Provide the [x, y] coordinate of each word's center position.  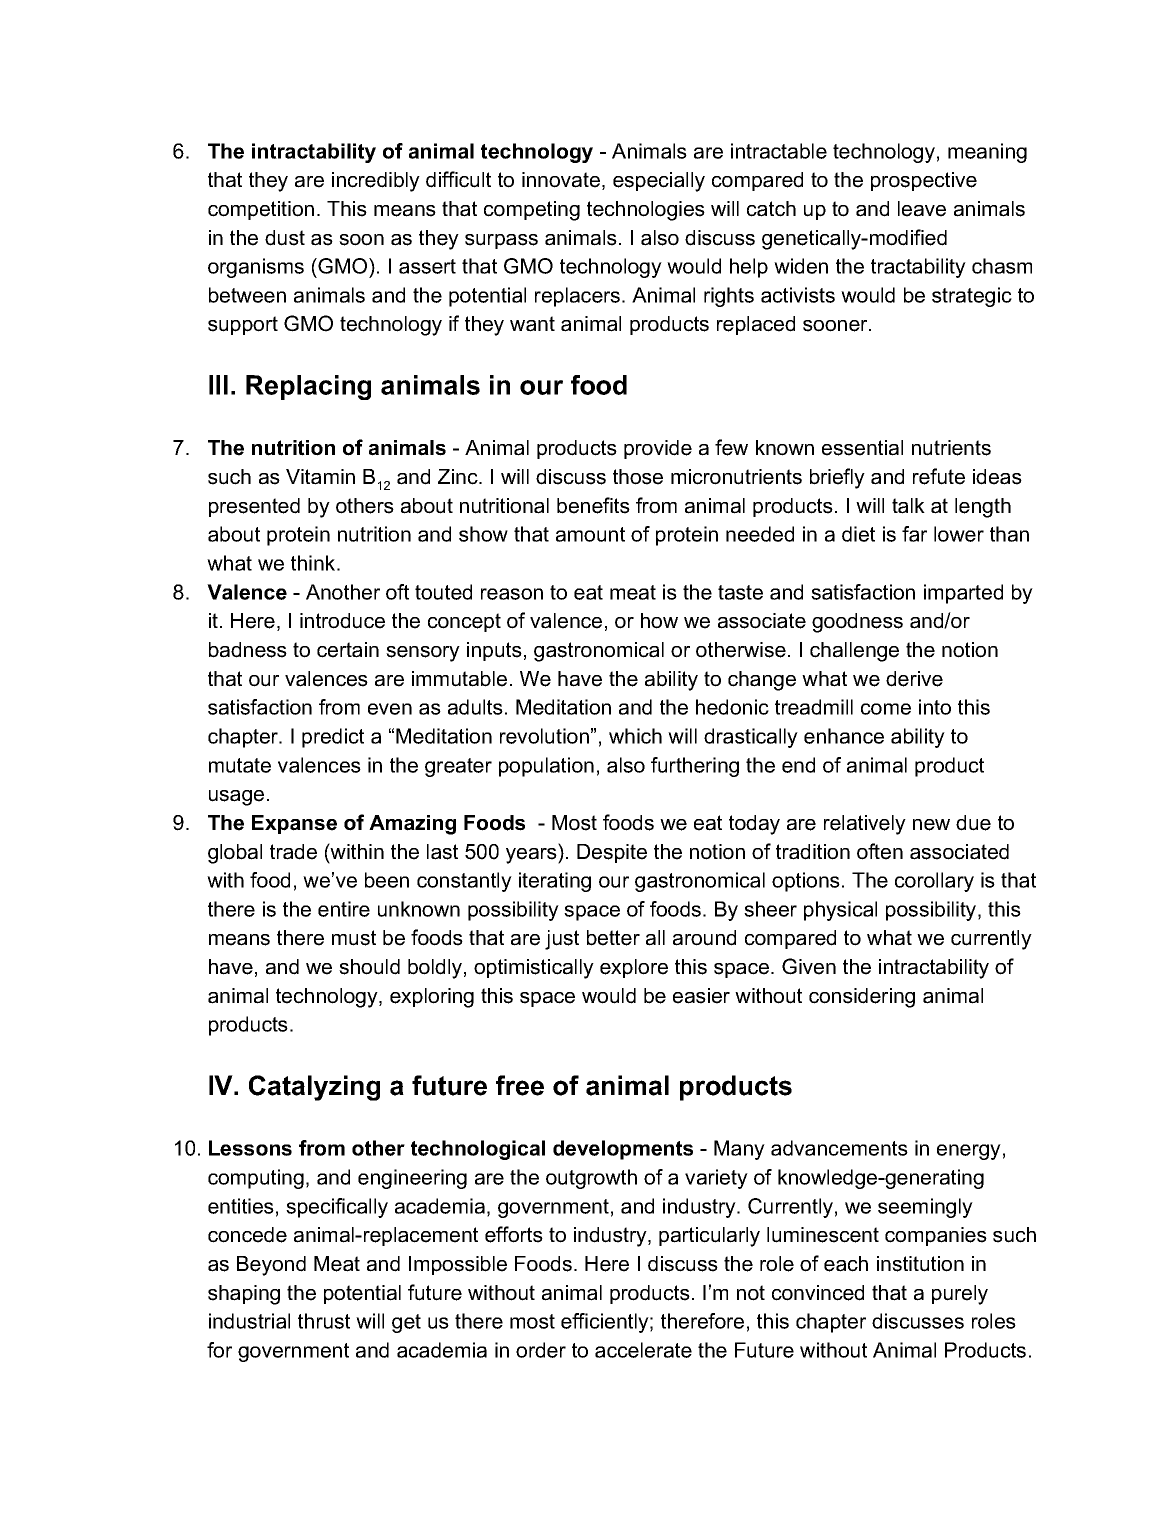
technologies [646, 211]
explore [634, 968]
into [935, 707]
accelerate [643, 1350]
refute [939, 476]
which [635, 736]
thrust [324, 1321]
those [638, 477]
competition [261, 210]
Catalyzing [314, 1088]
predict [333, 738]
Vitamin [320, 477]
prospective [924, 181]
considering [862, 998]
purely [960, 1295]
